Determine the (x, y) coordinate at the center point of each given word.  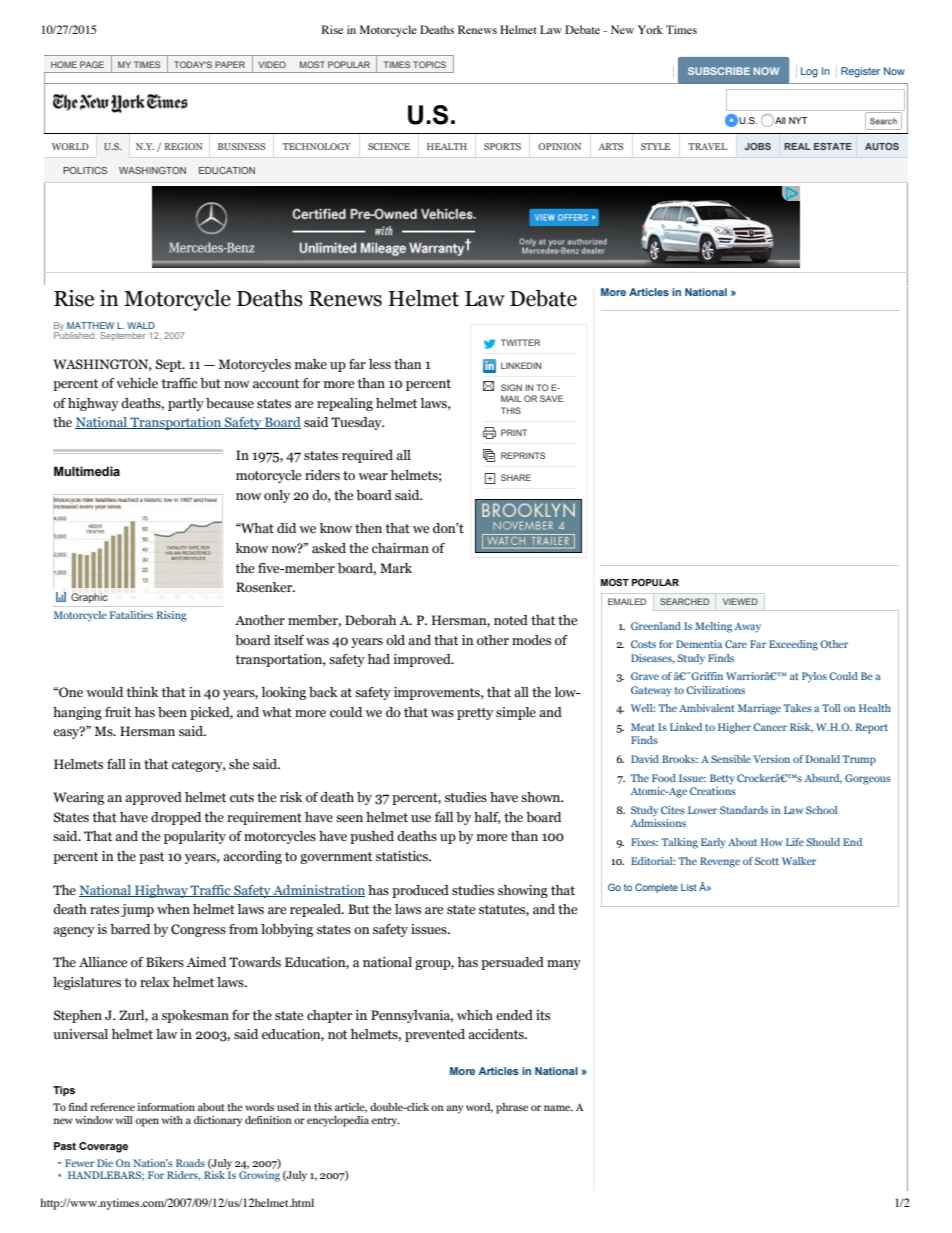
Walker (799, 861)
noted (511, 620)
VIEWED (740, 601)
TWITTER (520, 342)
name (558, 1108)
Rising (172, 616)
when (173, 909)
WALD (141, 325)
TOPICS (429, 64)
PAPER (230, 64)
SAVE (551, 398)
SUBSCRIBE (719, 71)
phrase (512, 1108)
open (147, 1122)
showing (523, 891)
